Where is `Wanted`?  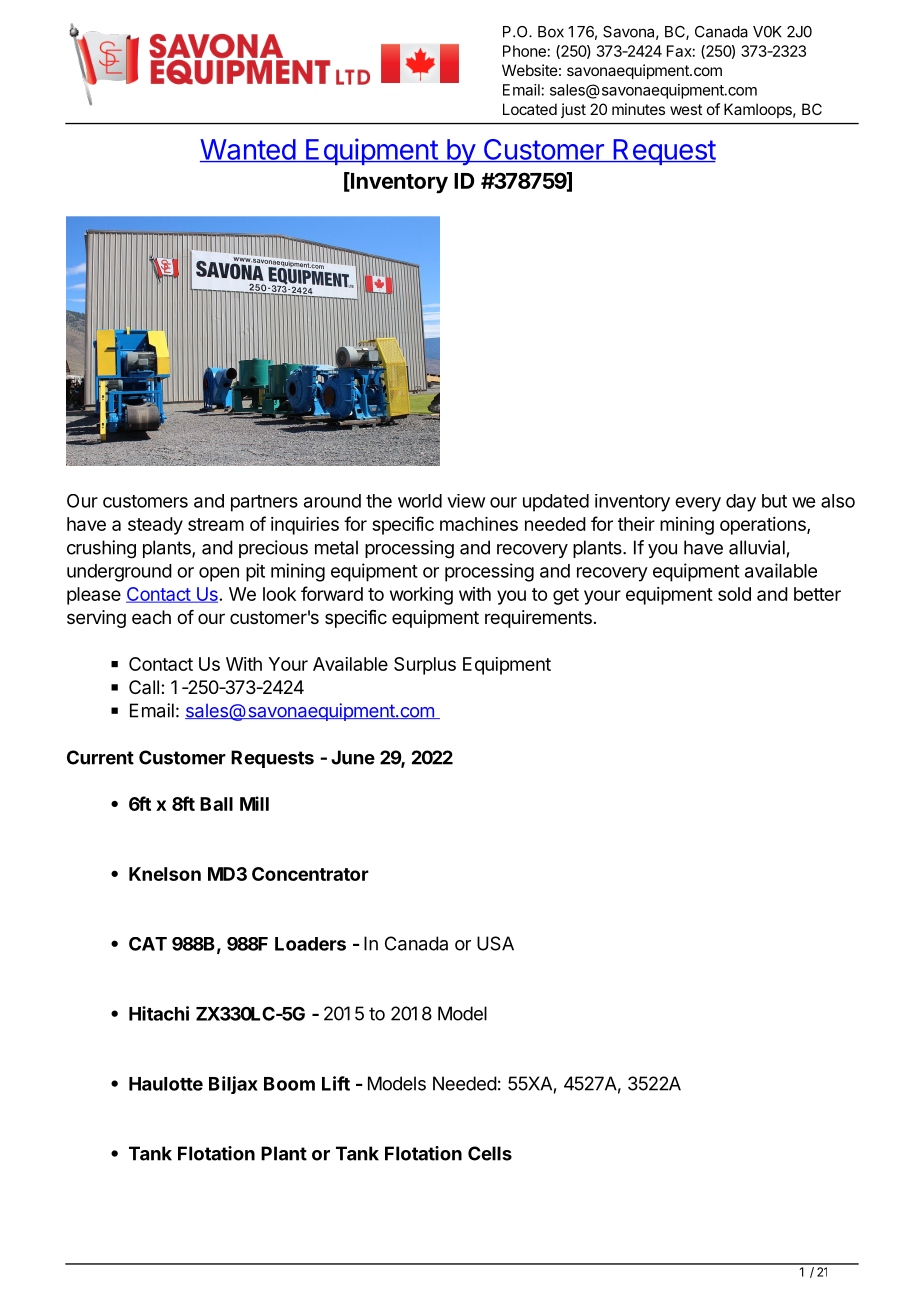
Wanted is located at coordinates (248, 150).
